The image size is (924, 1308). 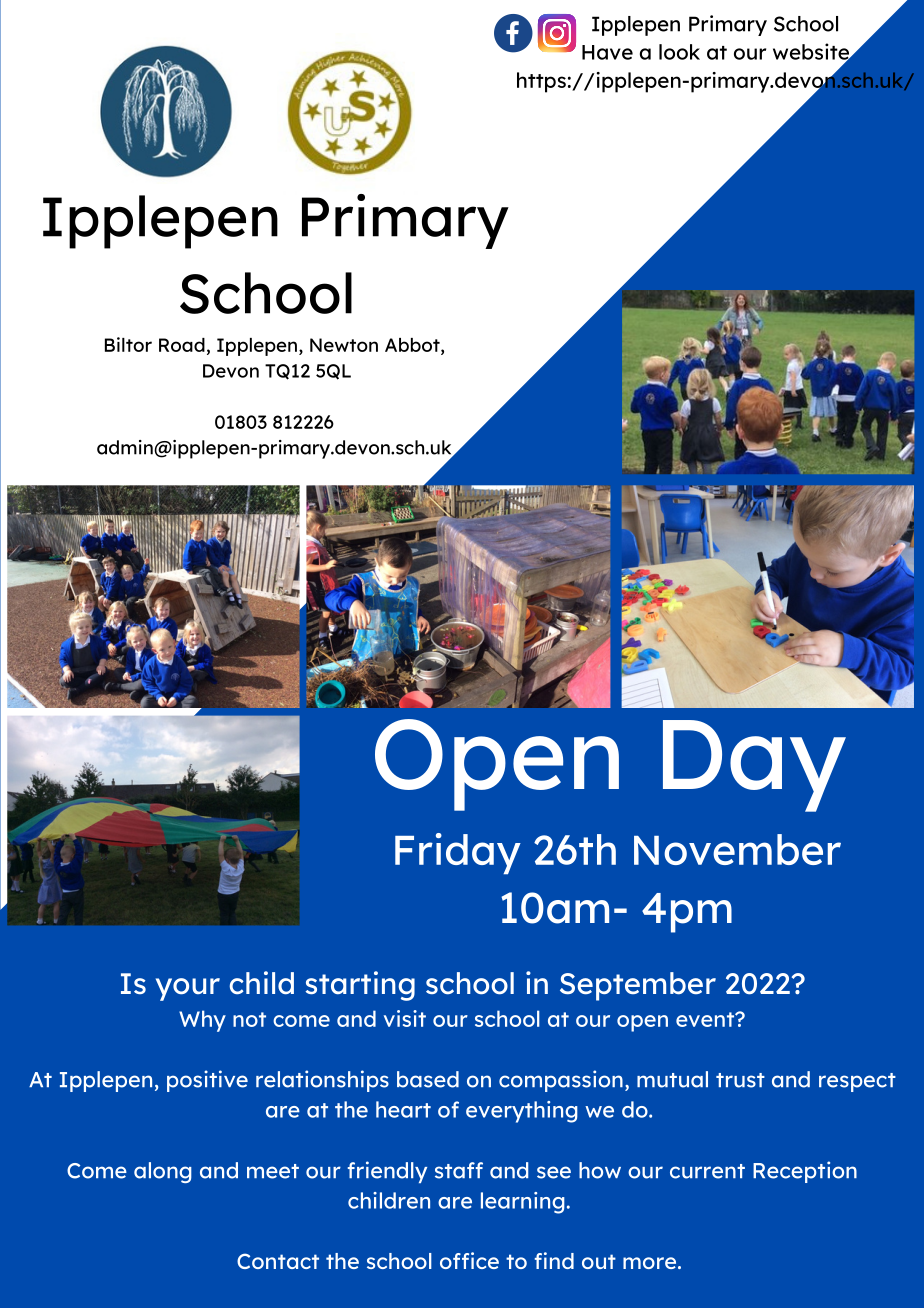 What do you see at coordinates (249, 1019) in the image?
I see `not` at bounding box center [249, 1019].
